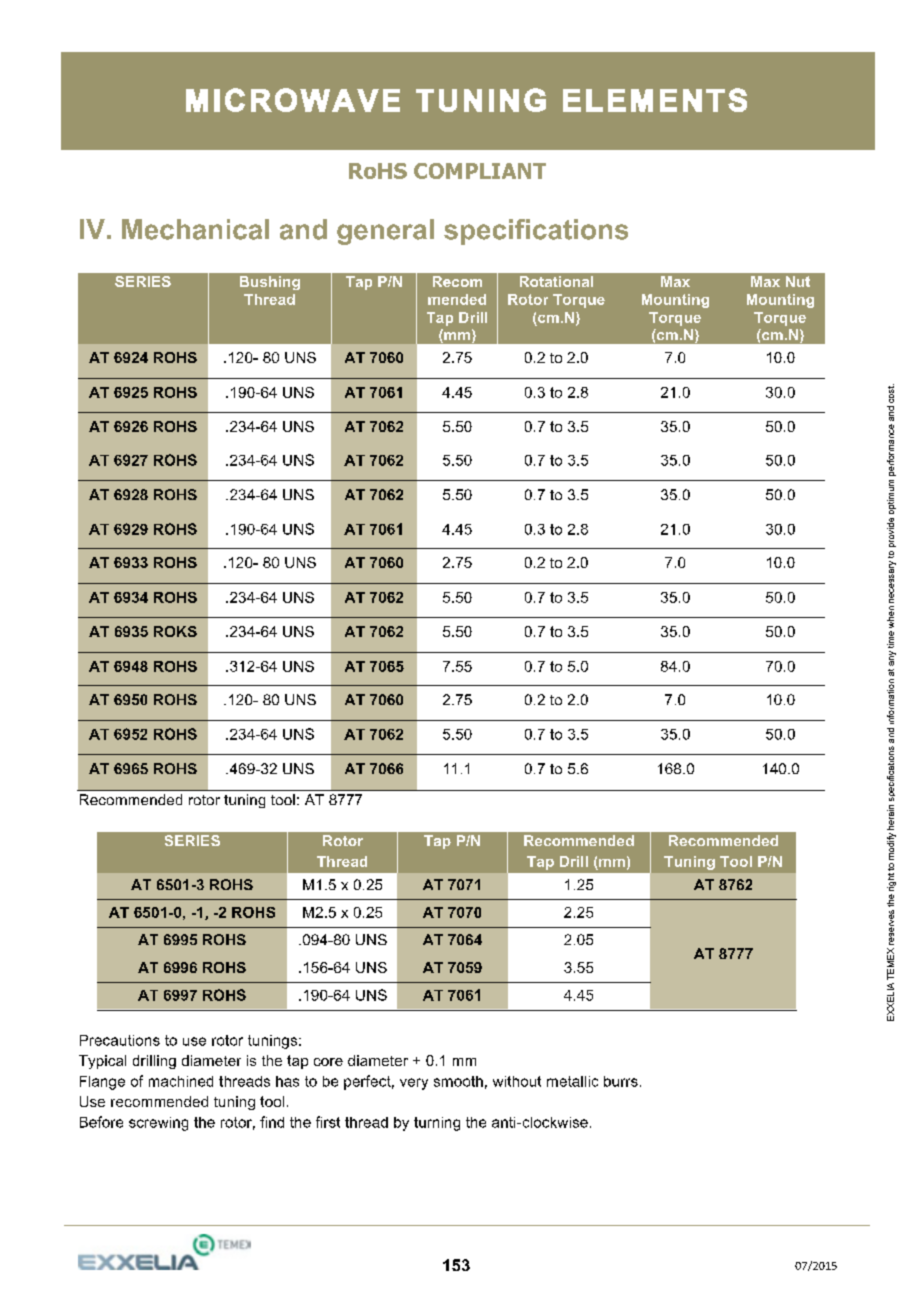  What do you see at coordinates (480, 171) in the image?
I see `COMPLIANT` at bounding box center [480, 171].
